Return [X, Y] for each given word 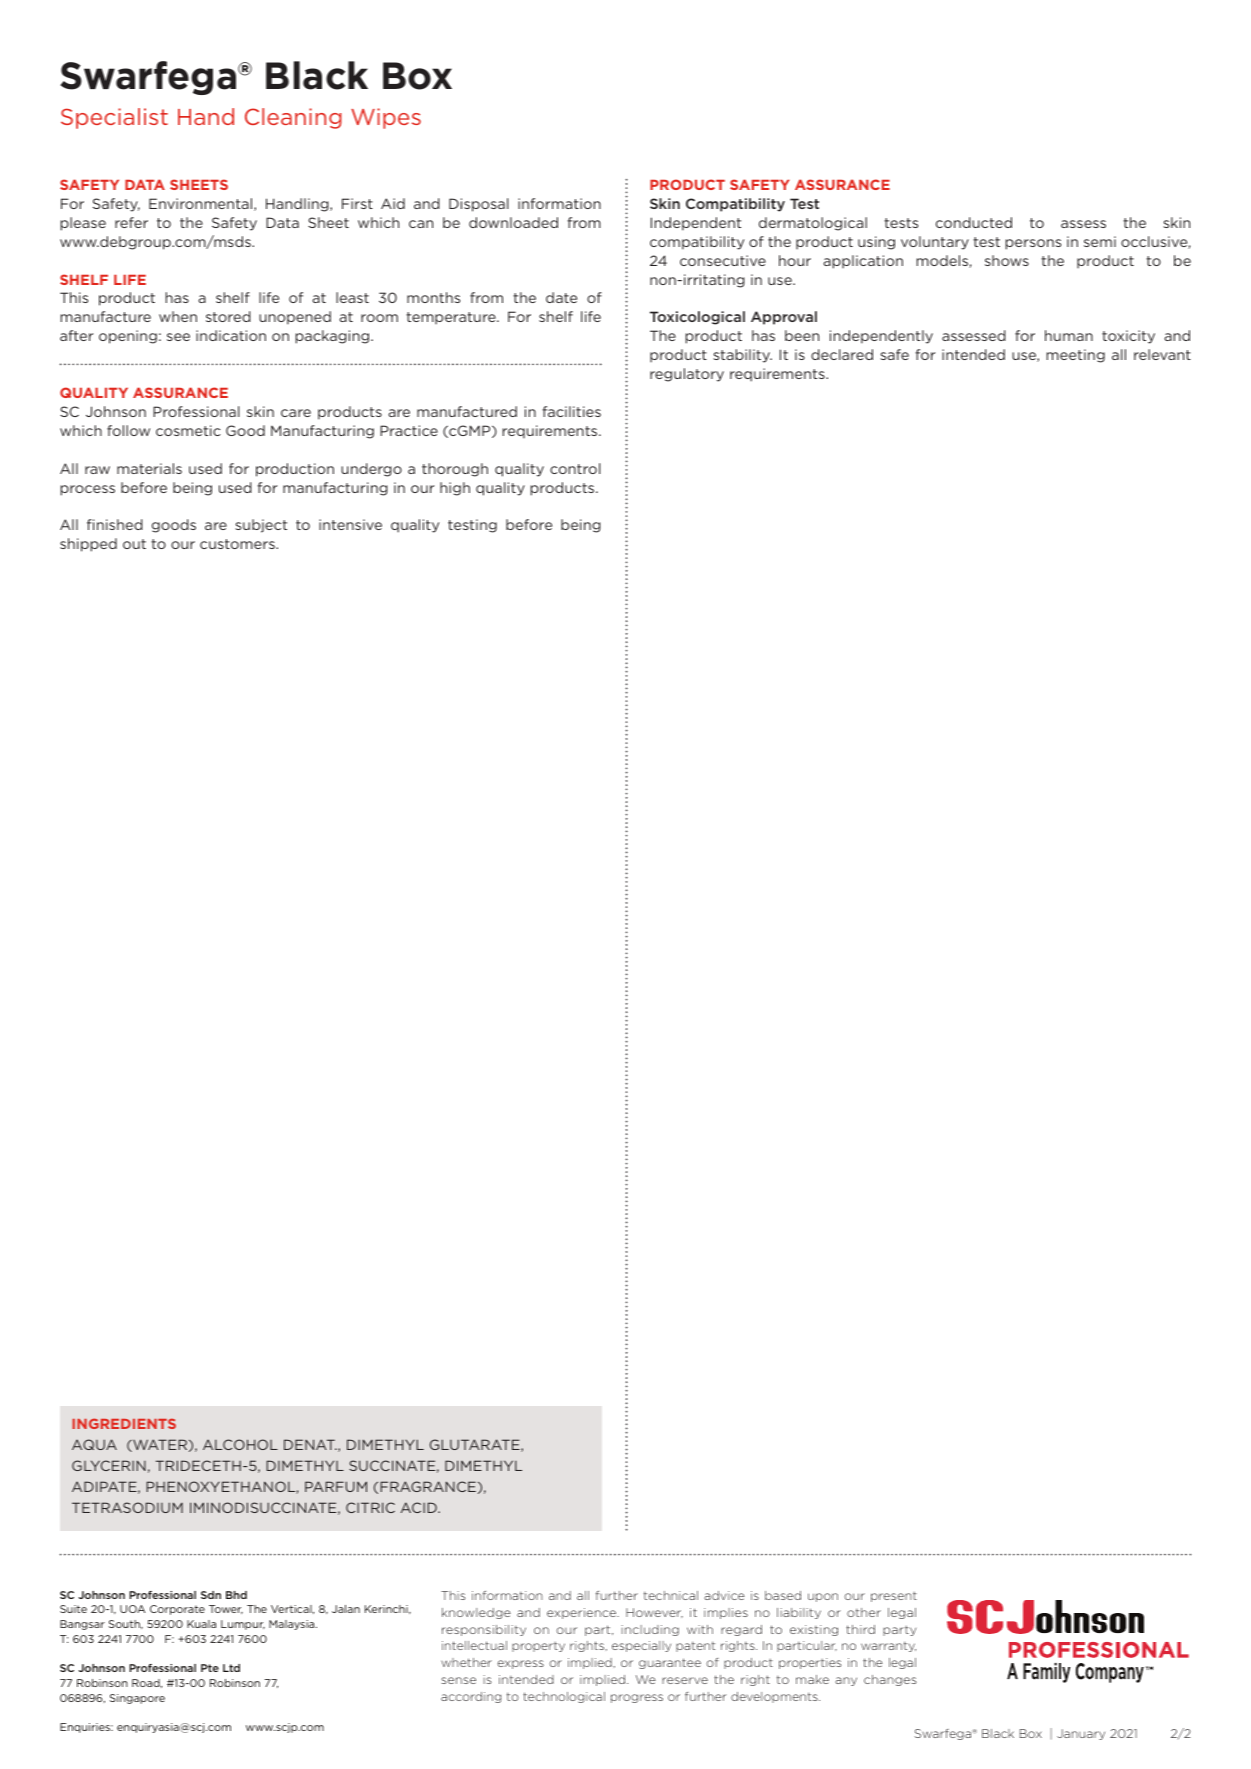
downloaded [513, 222]
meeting [1075, 356]
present [894, 1597]
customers [238, 544]
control [575, 468]
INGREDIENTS [124, 1423]
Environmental [202, 204]
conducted [974, 222]
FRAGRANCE [428, 1486]
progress [637, 1698]
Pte [210, 1668]
